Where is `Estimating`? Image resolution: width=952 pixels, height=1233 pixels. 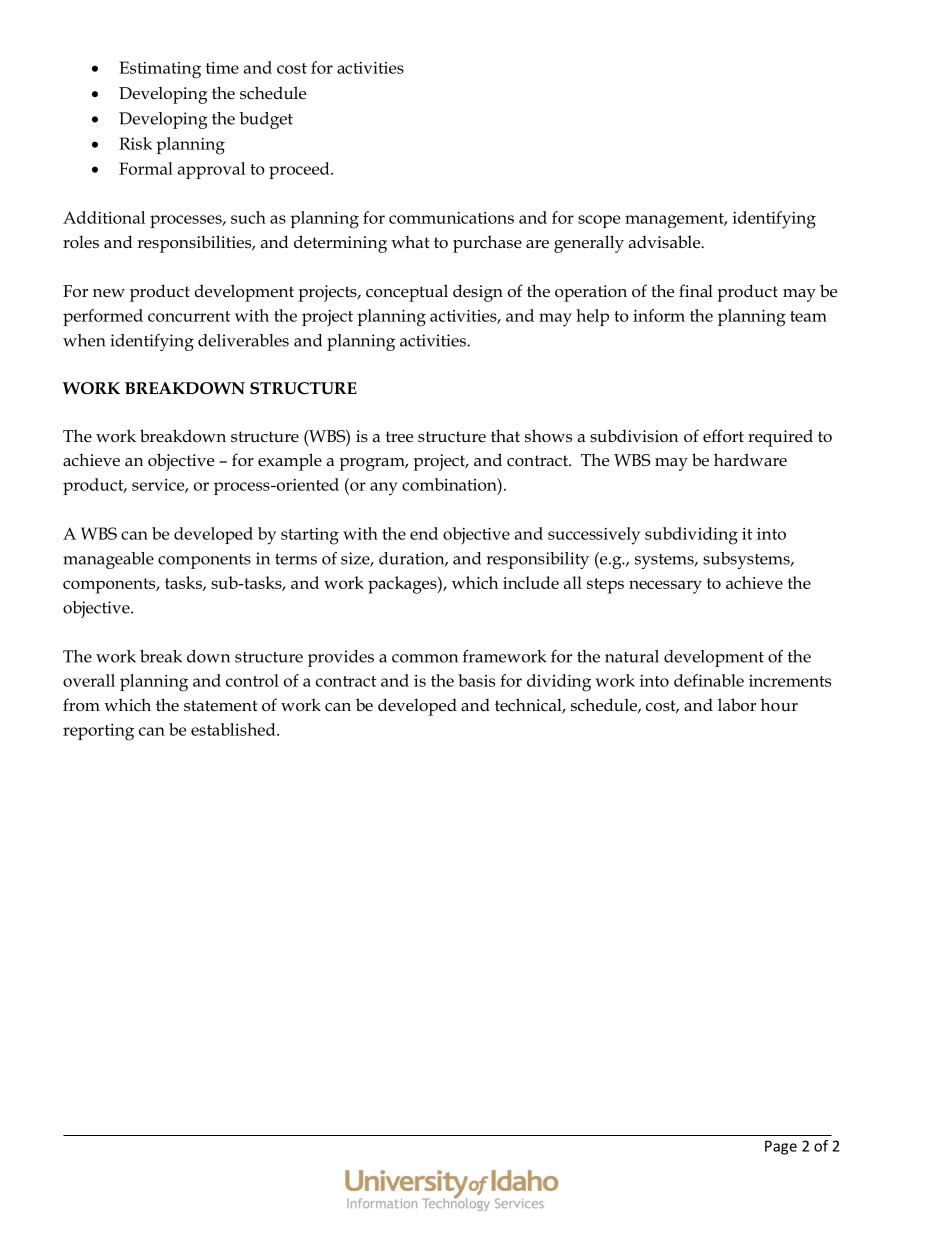 Estimating is located at coordinates (160, 70).
